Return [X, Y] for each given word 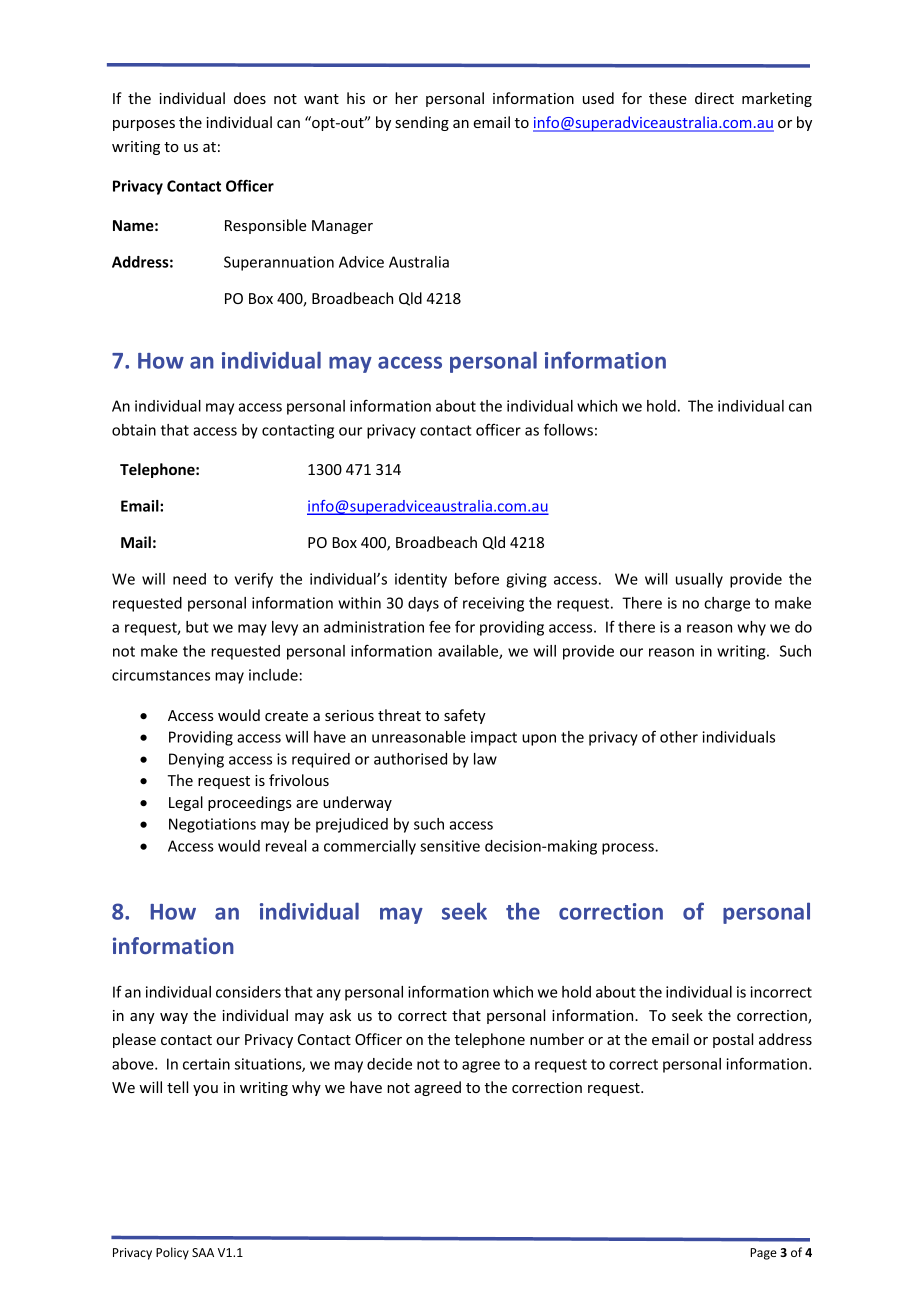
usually [699, 580]
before [477, 578]
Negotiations [212, 825]
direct [714, 98]
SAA [203, 1252]
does [250, 98]
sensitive [450, 846]
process [629, 849]
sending [422, 123]
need [189, 579]
